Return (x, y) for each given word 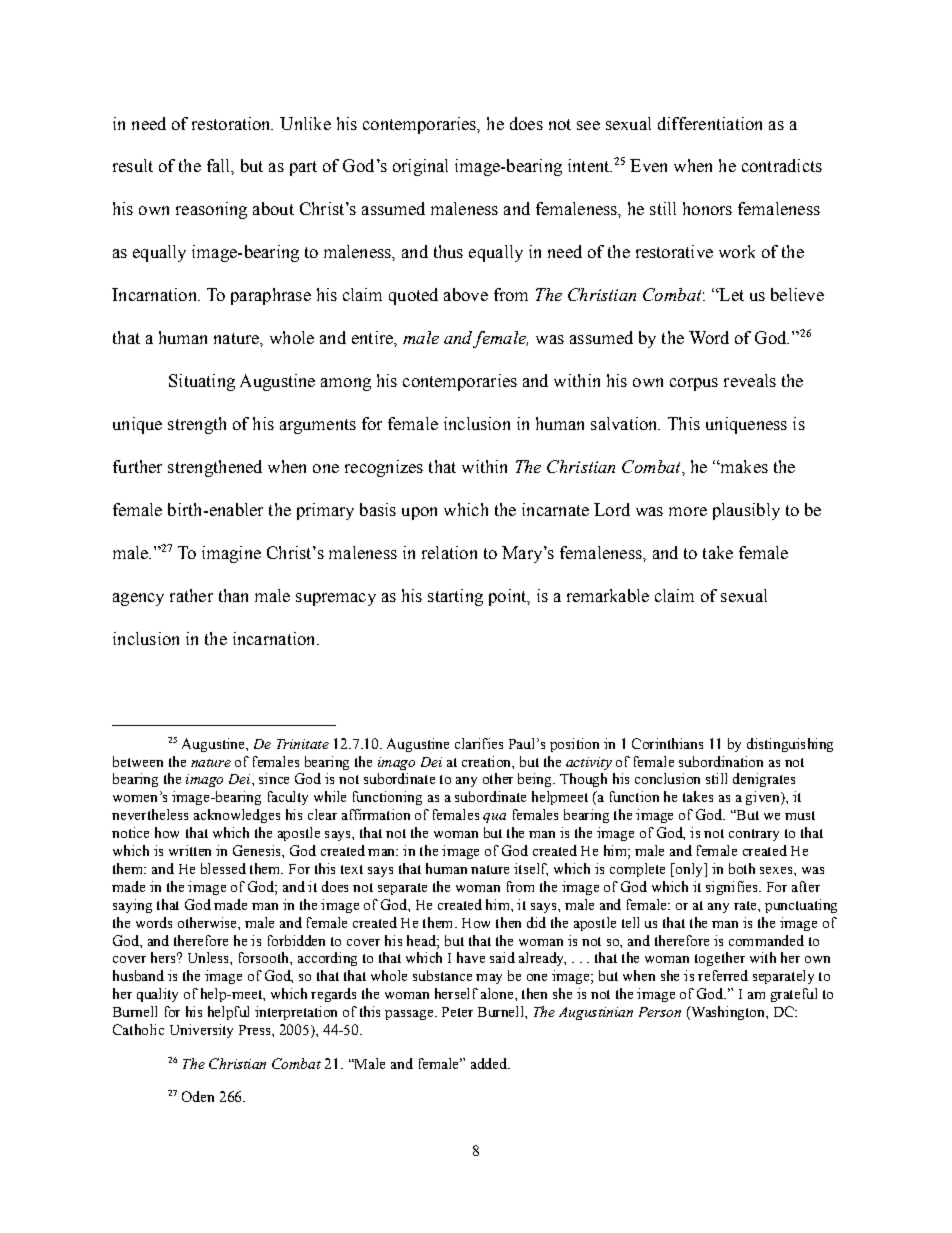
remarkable (608, 595)
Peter (457, 1012)
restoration (232, 123)
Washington (728, 1013)
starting (455, 597)
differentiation (710, 123)
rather (191, 595)
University (201, 1031)
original (420, 167)
